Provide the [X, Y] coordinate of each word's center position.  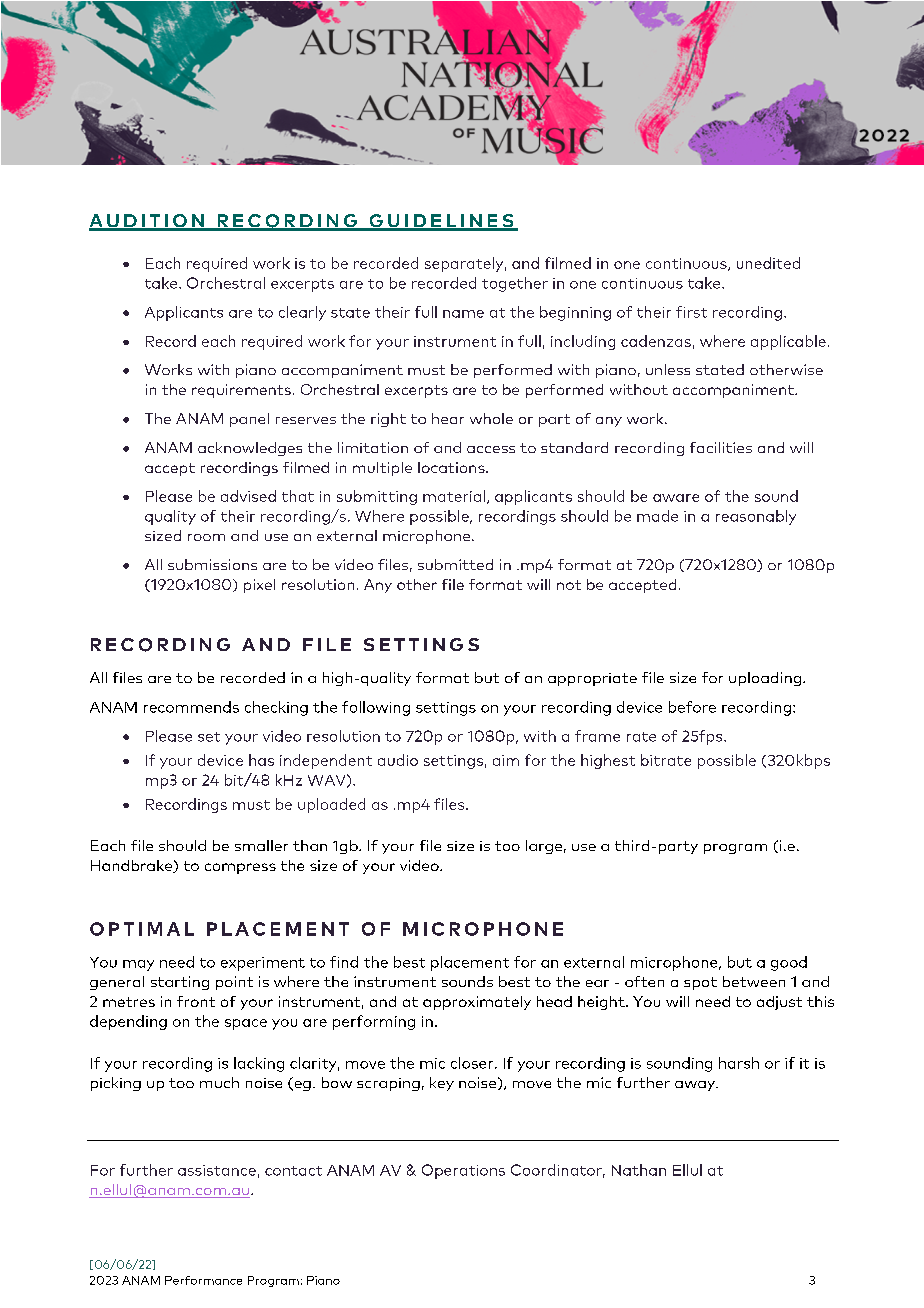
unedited [768, 263]
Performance [203, 1280]
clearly [302, 313]
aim [506, 760]
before [692, 707]
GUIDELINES [441, 222]
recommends [191, 707]
